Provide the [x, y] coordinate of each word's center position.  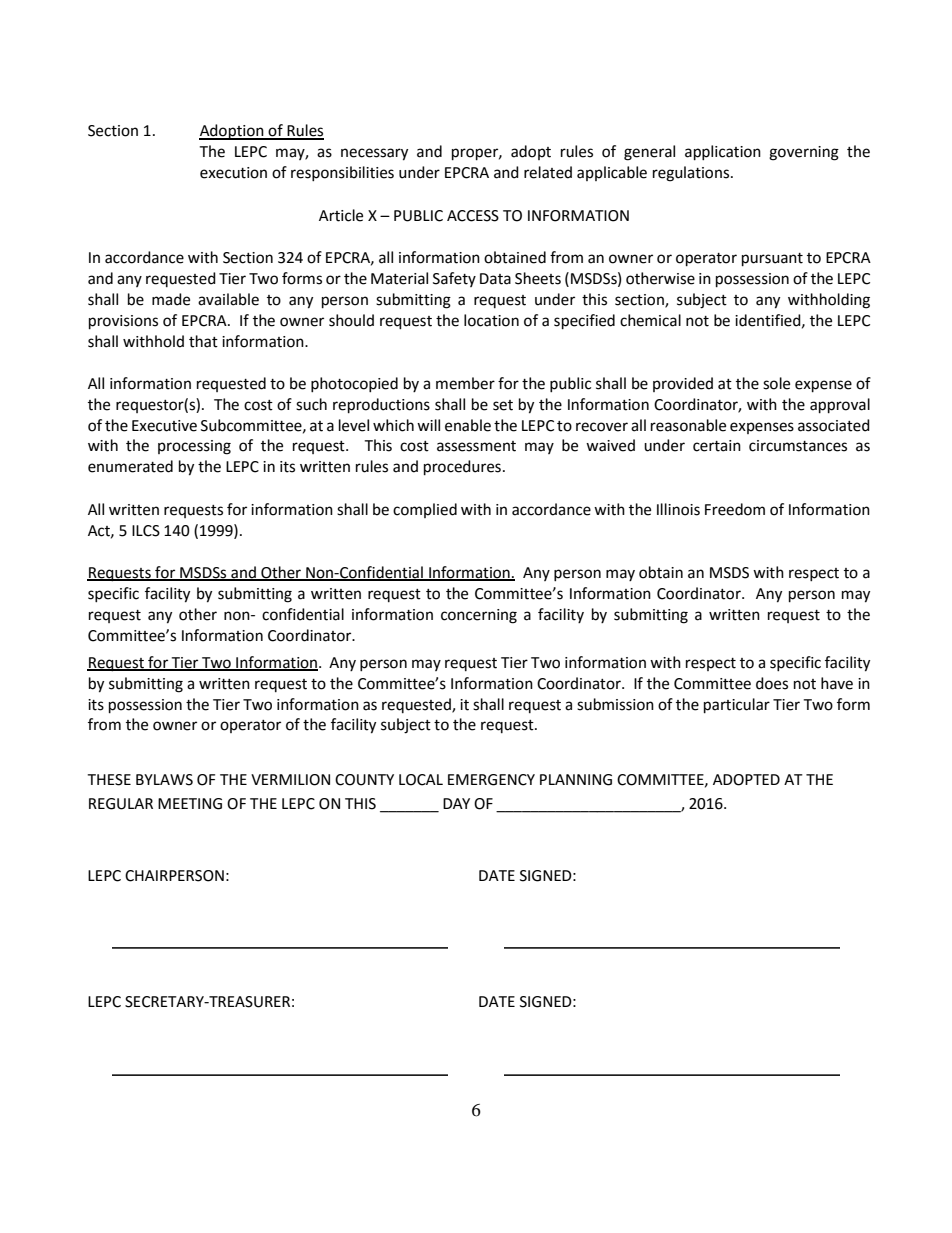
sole [776, 383]
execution [233, 173]
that [203, 341]
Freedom [735, 509]
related [548, 172]
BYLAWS [164, 780]
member [465, 383]
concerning [479, 616]
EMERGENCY [491, 780]
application [723, 153]
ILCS [146, 531]
